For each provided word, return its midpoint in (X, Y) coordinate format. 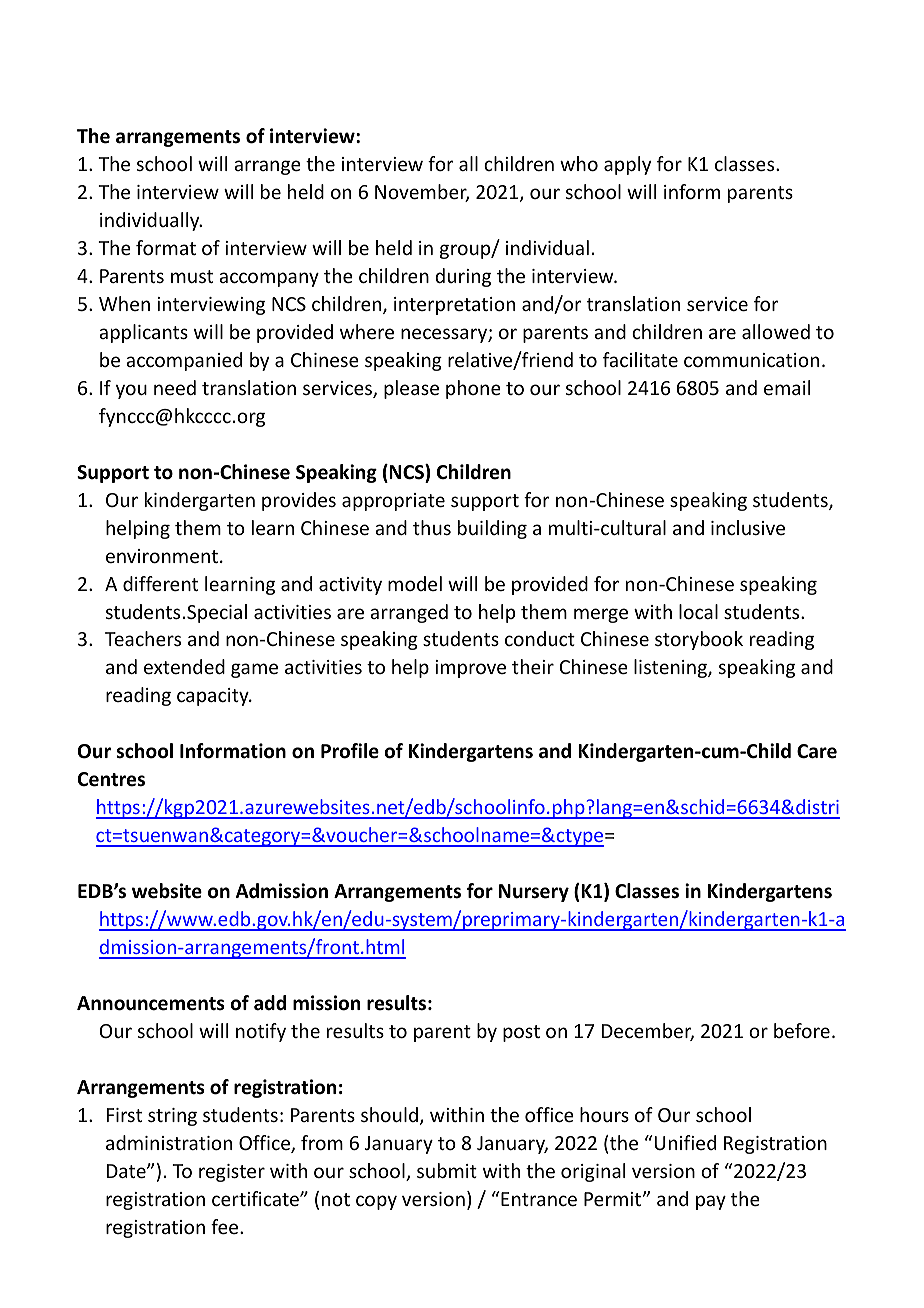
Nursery (534, 893)
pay (711, 1202)
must (192, 276)
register (232, 1173)
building (492, 529)
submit (447, 1170)
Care (817, 751)
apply (627, 165)
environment (162, 556)
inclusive (748, 527)
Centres (111, 779)
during (463, 277)
